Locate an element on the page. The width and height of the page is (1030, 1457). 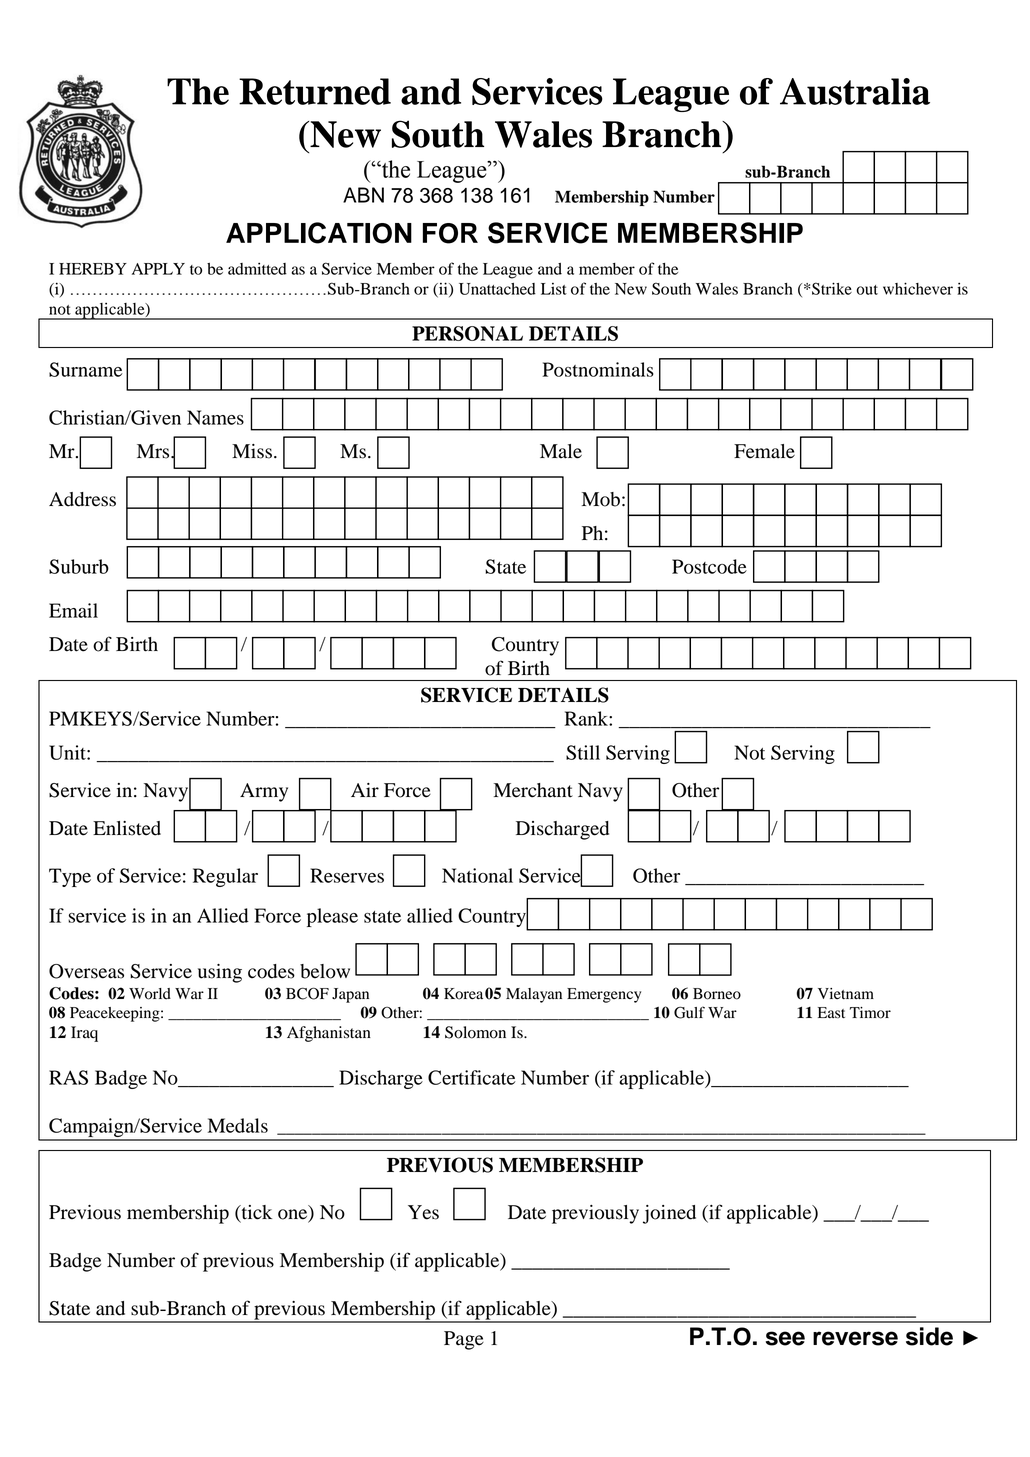
Postcode is located at coordinates (709, 566).
